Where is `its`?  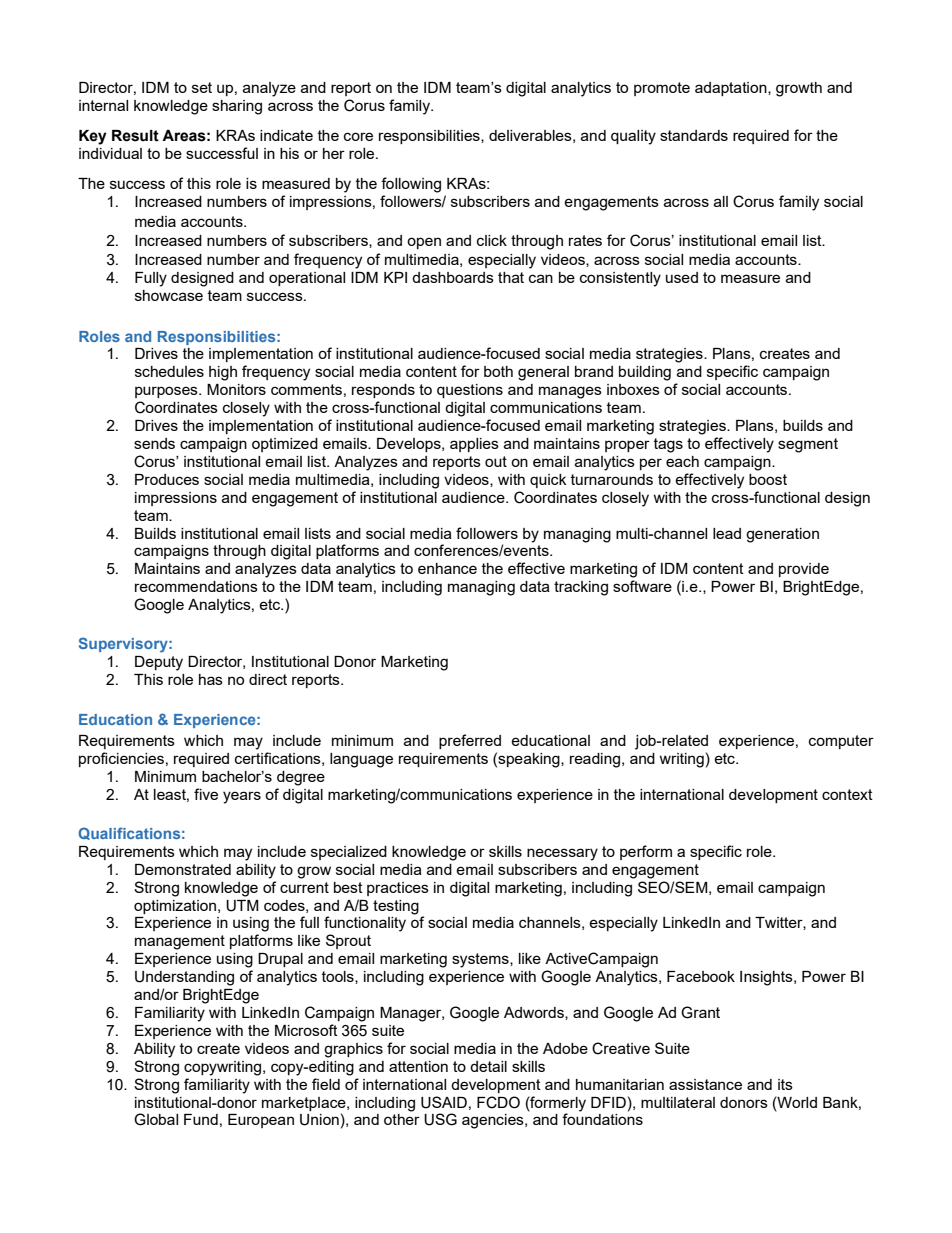 its is located at coordinates (785, 1084).
